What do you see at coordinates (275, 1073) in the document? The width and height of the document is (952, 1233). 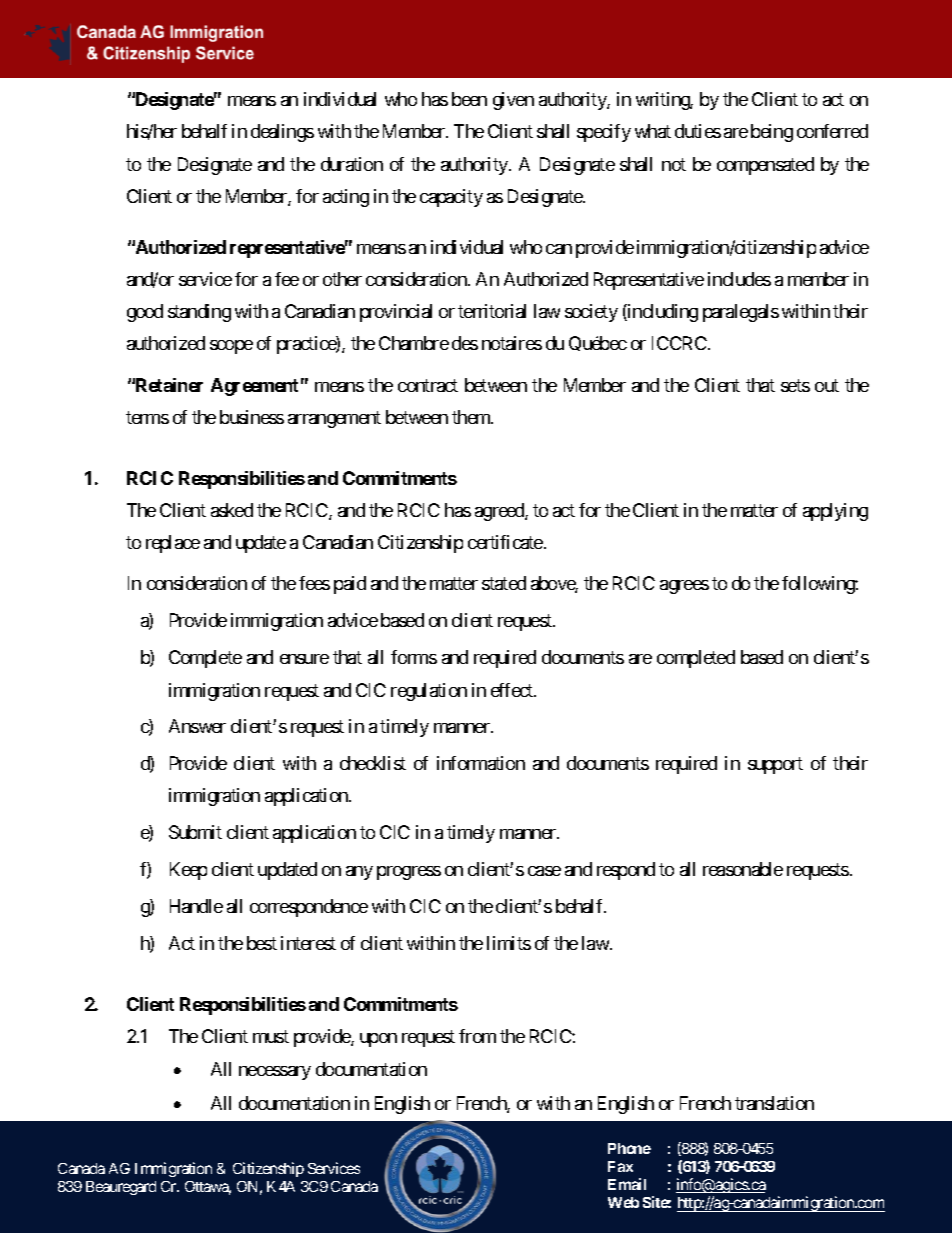 I see `necessary` at bounding box center [275, 1073].
